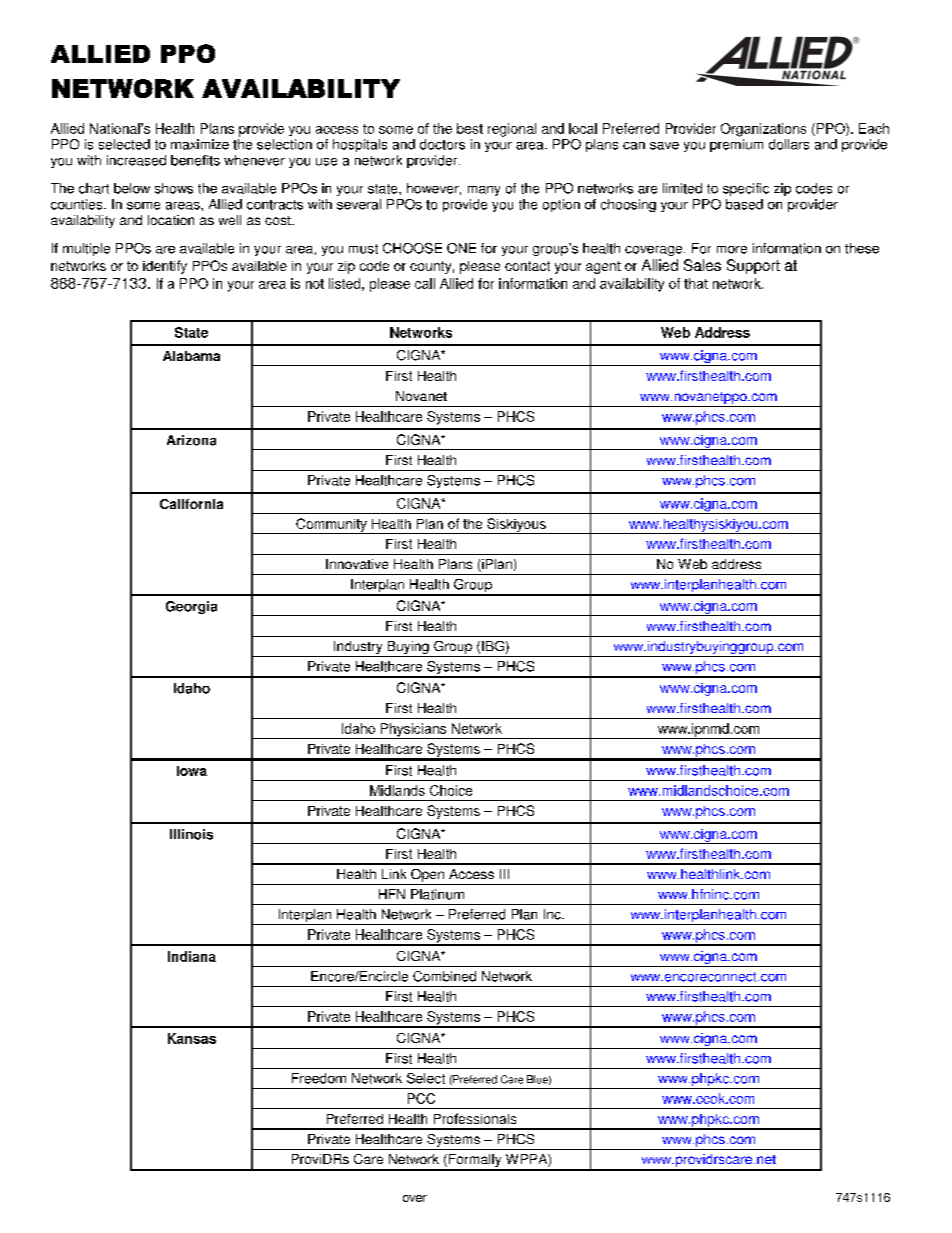  Describe the element at coordinates (789, 144) in the screenshot. I see `dollars` at that location.
